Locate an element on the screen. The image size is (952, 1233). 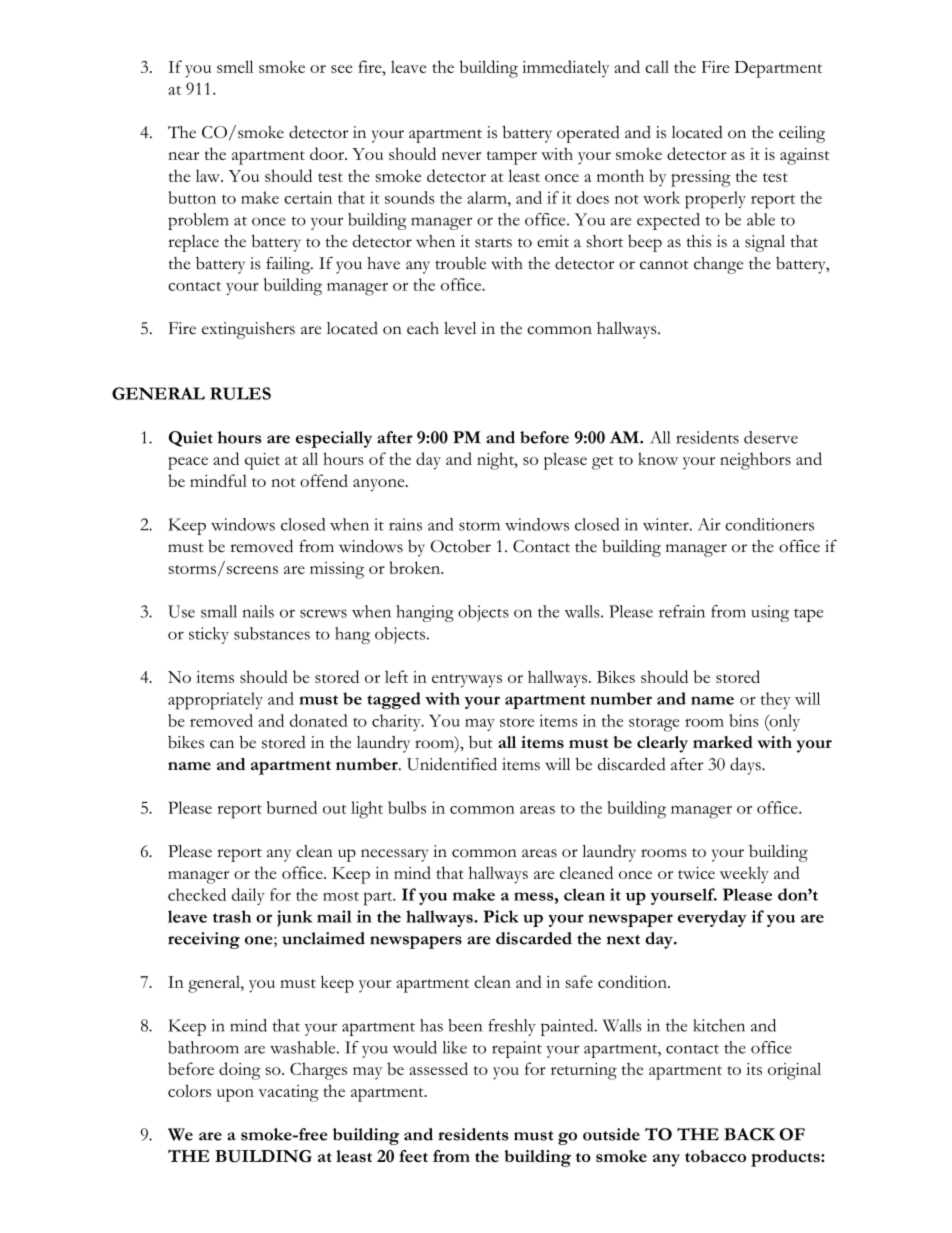
deserve is located at coordinates (771, 437).
